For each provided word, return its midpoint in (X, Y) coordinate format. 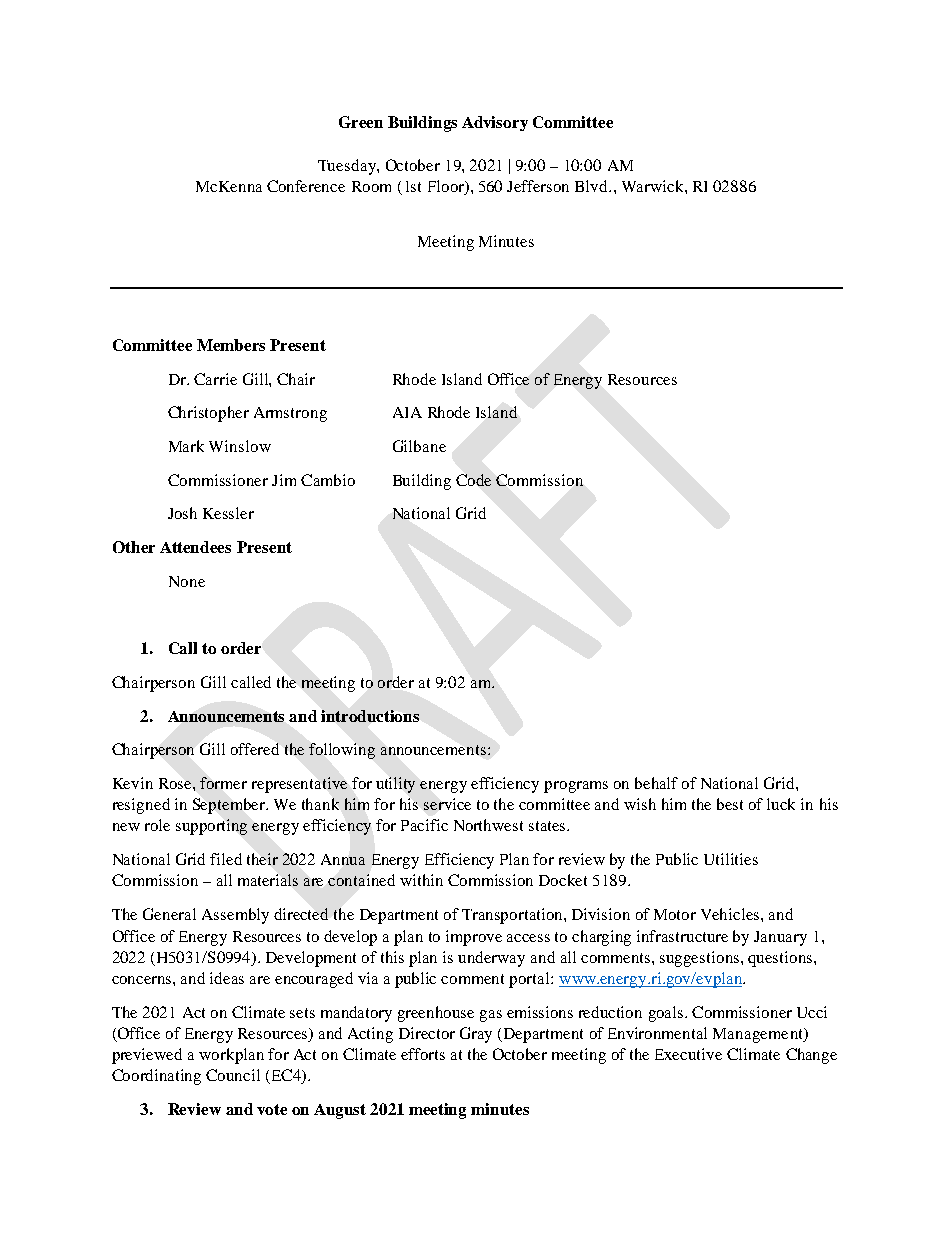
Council (233, 1075)
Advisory (495, 123)
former (223, 783)
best (730, 804)
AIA (407, 412)
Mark (186, 446)
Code (473, 480)
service (447, 804)
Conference (306, 186)
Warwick (654, 186)
